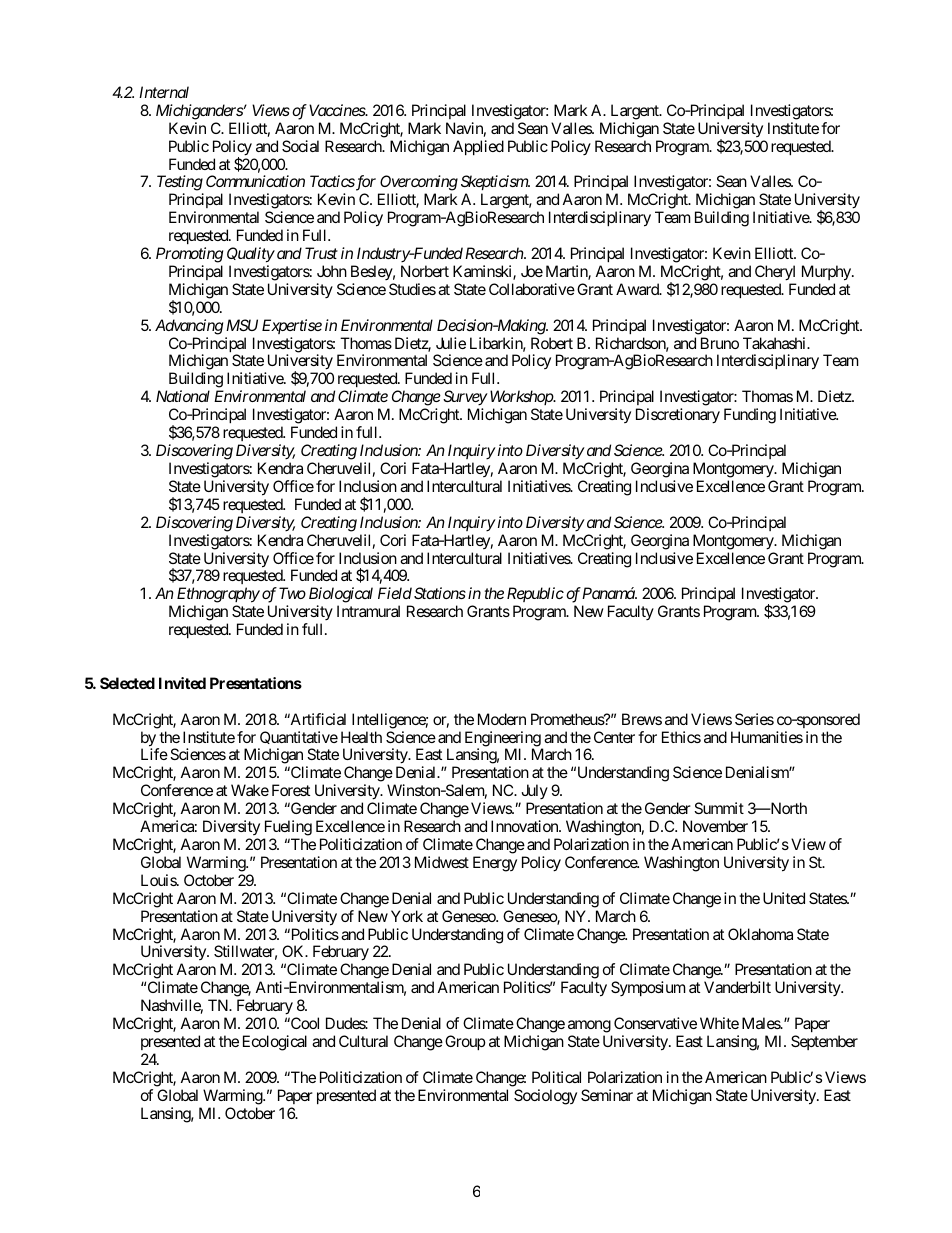 The width and height of the document is (952, 1233). Describe the element at coordinates (465, 399) in the document. I see `Survey` at that location.
